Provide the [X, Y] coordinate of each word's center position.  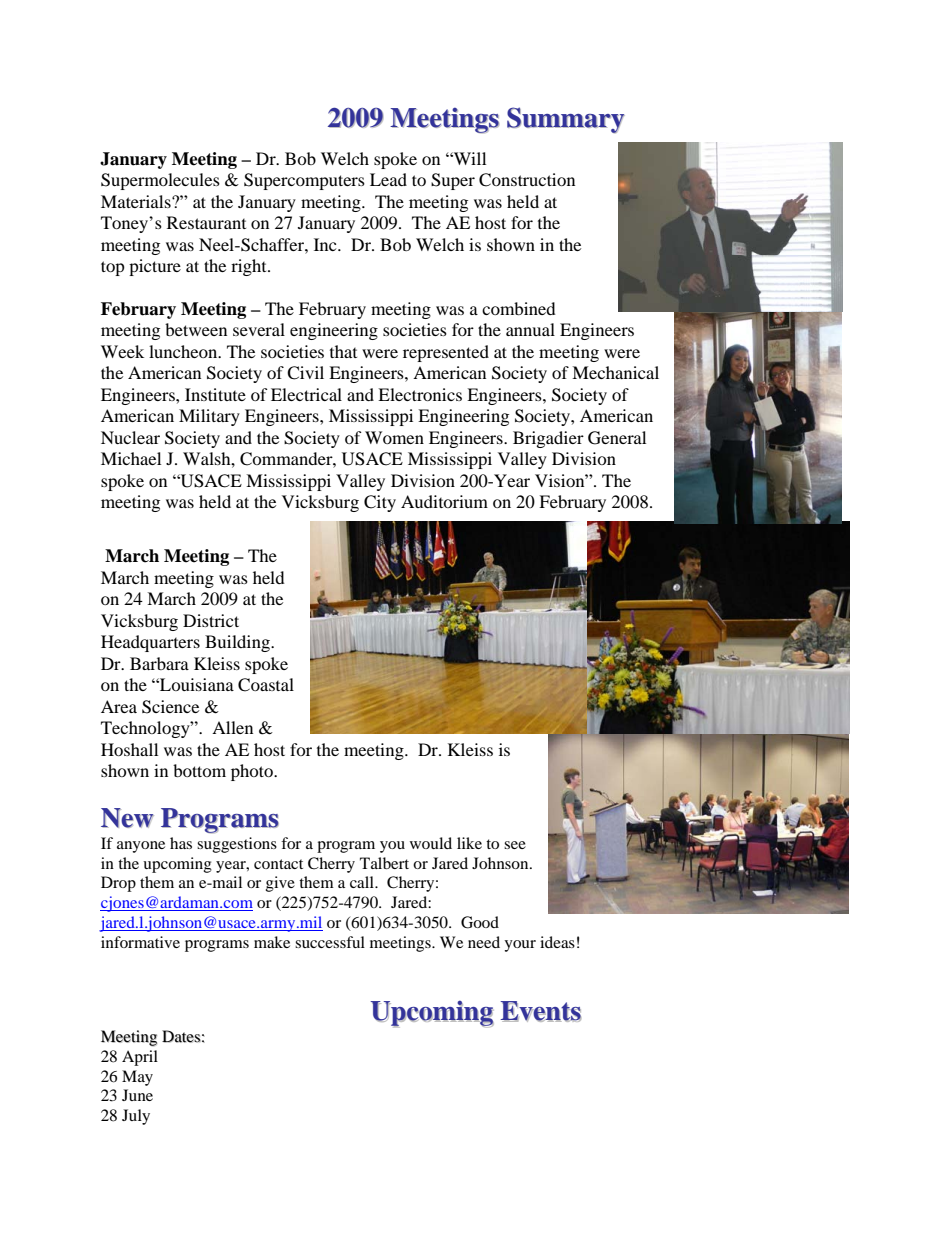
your [520, 946]
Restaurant [206, 222]
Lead [388, 179]
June [137, 1095]
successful [330, 942]
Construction [527, 180]
